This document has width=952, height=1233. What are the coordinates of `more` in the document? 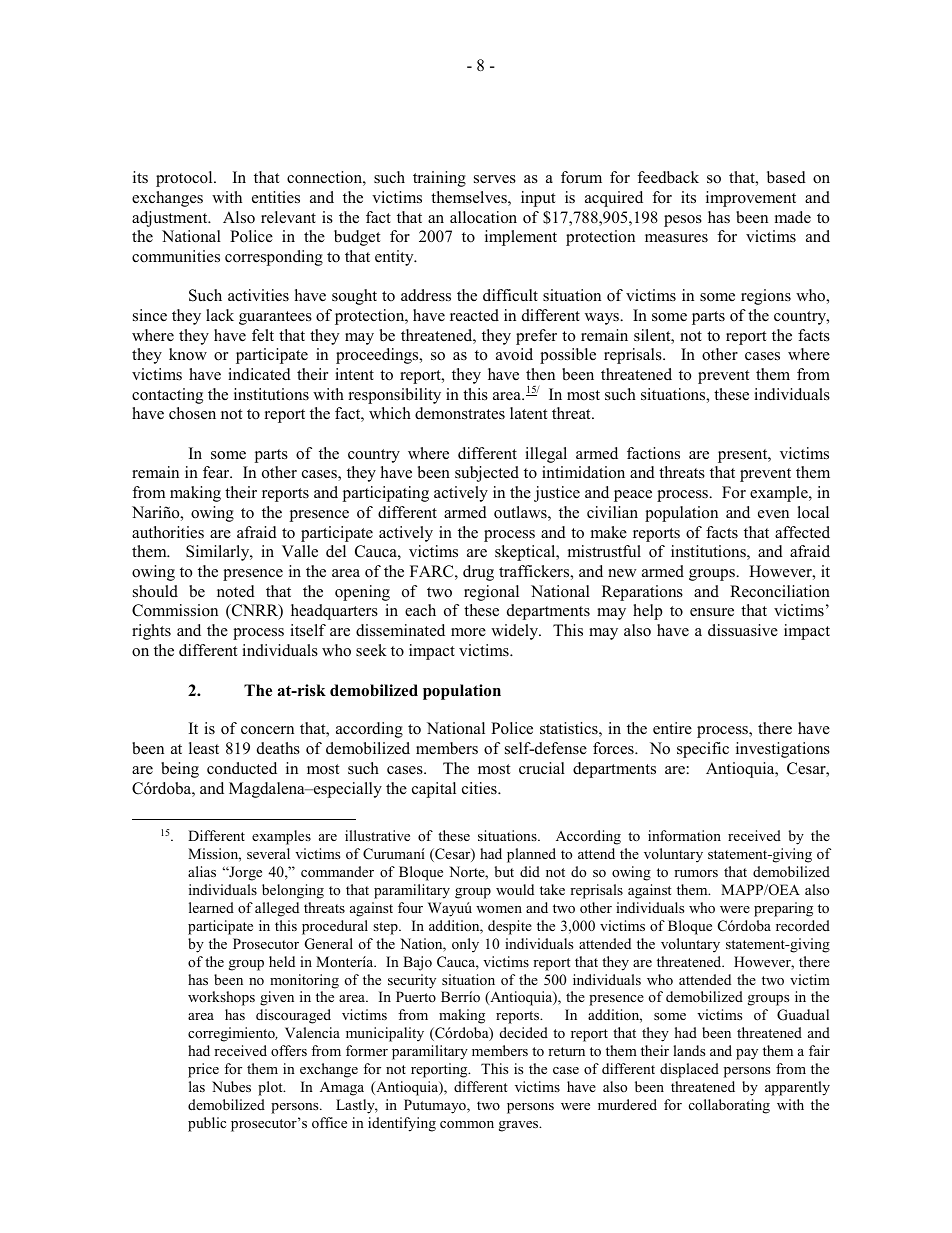 It's located at (468, 632).
